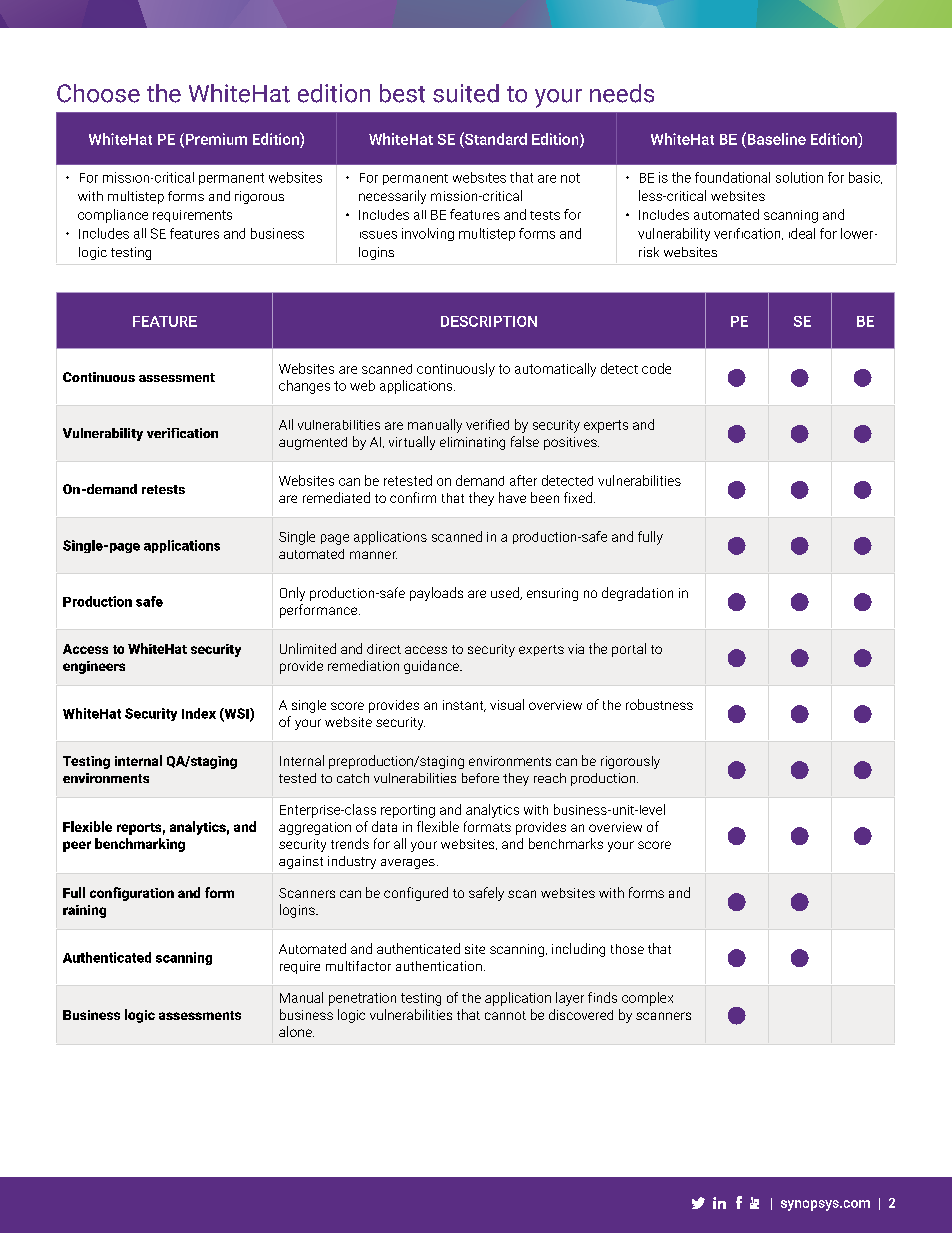 This page has width=952, height=1233. What do you see at coordinates (495, 138) in the page?
I see `Standard` at bounding box center [495, 138].
